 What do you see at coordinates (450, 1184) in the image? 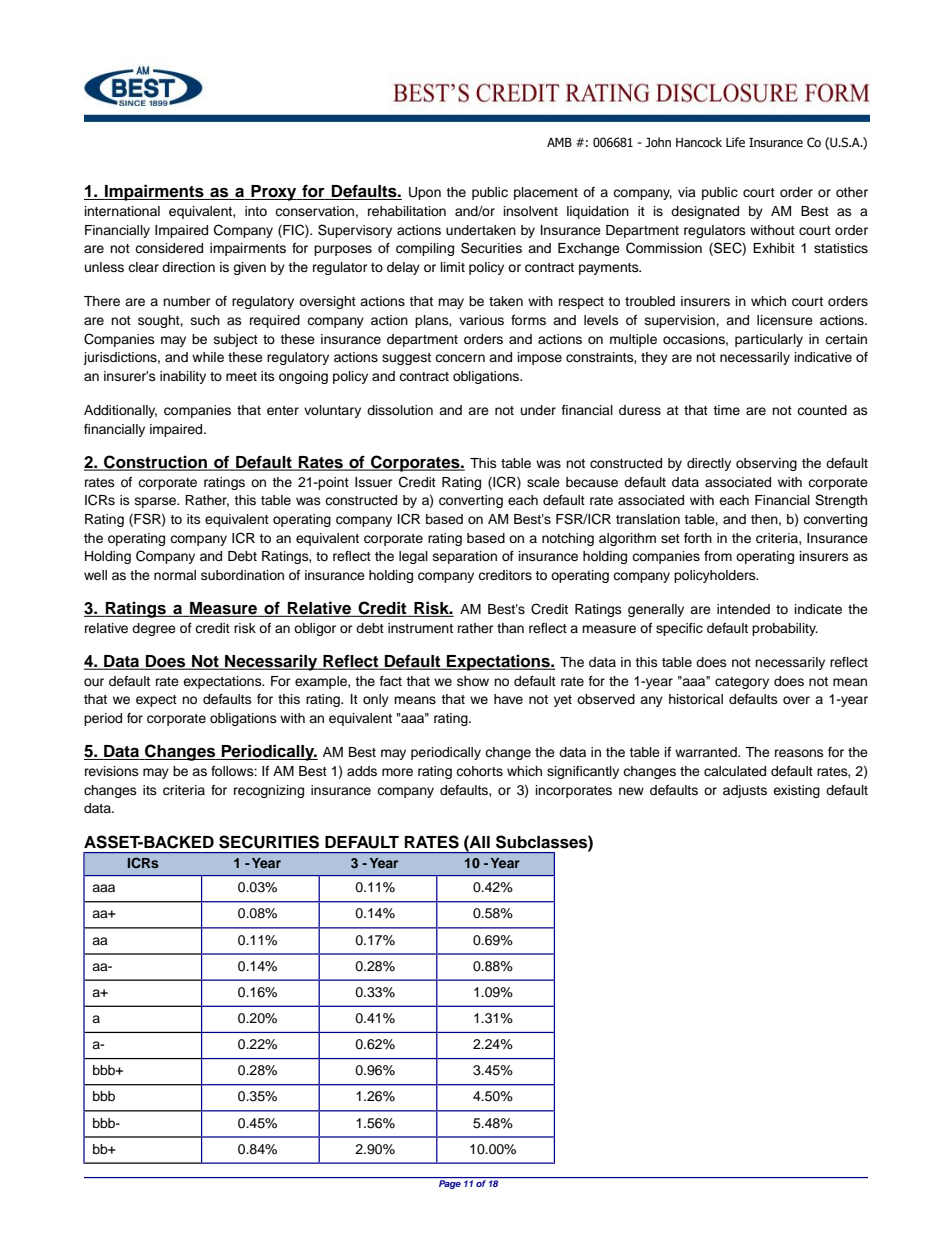
I see `Page` at bounding box center [450, 1184].
